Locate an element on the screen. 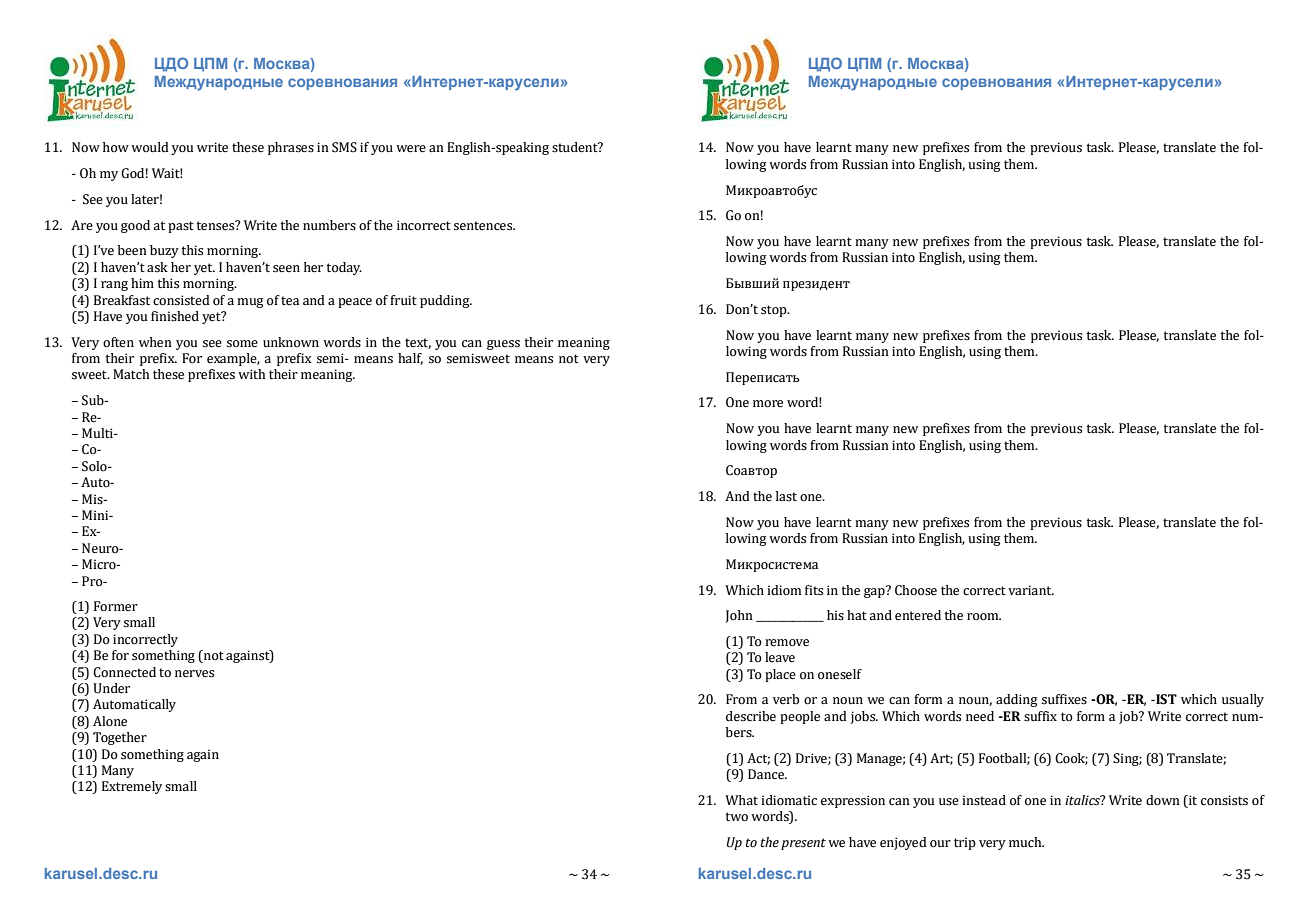 Image resolution: width=1308 pixels, height=924 pixels. nerves is located at coordinates (194, 674).
